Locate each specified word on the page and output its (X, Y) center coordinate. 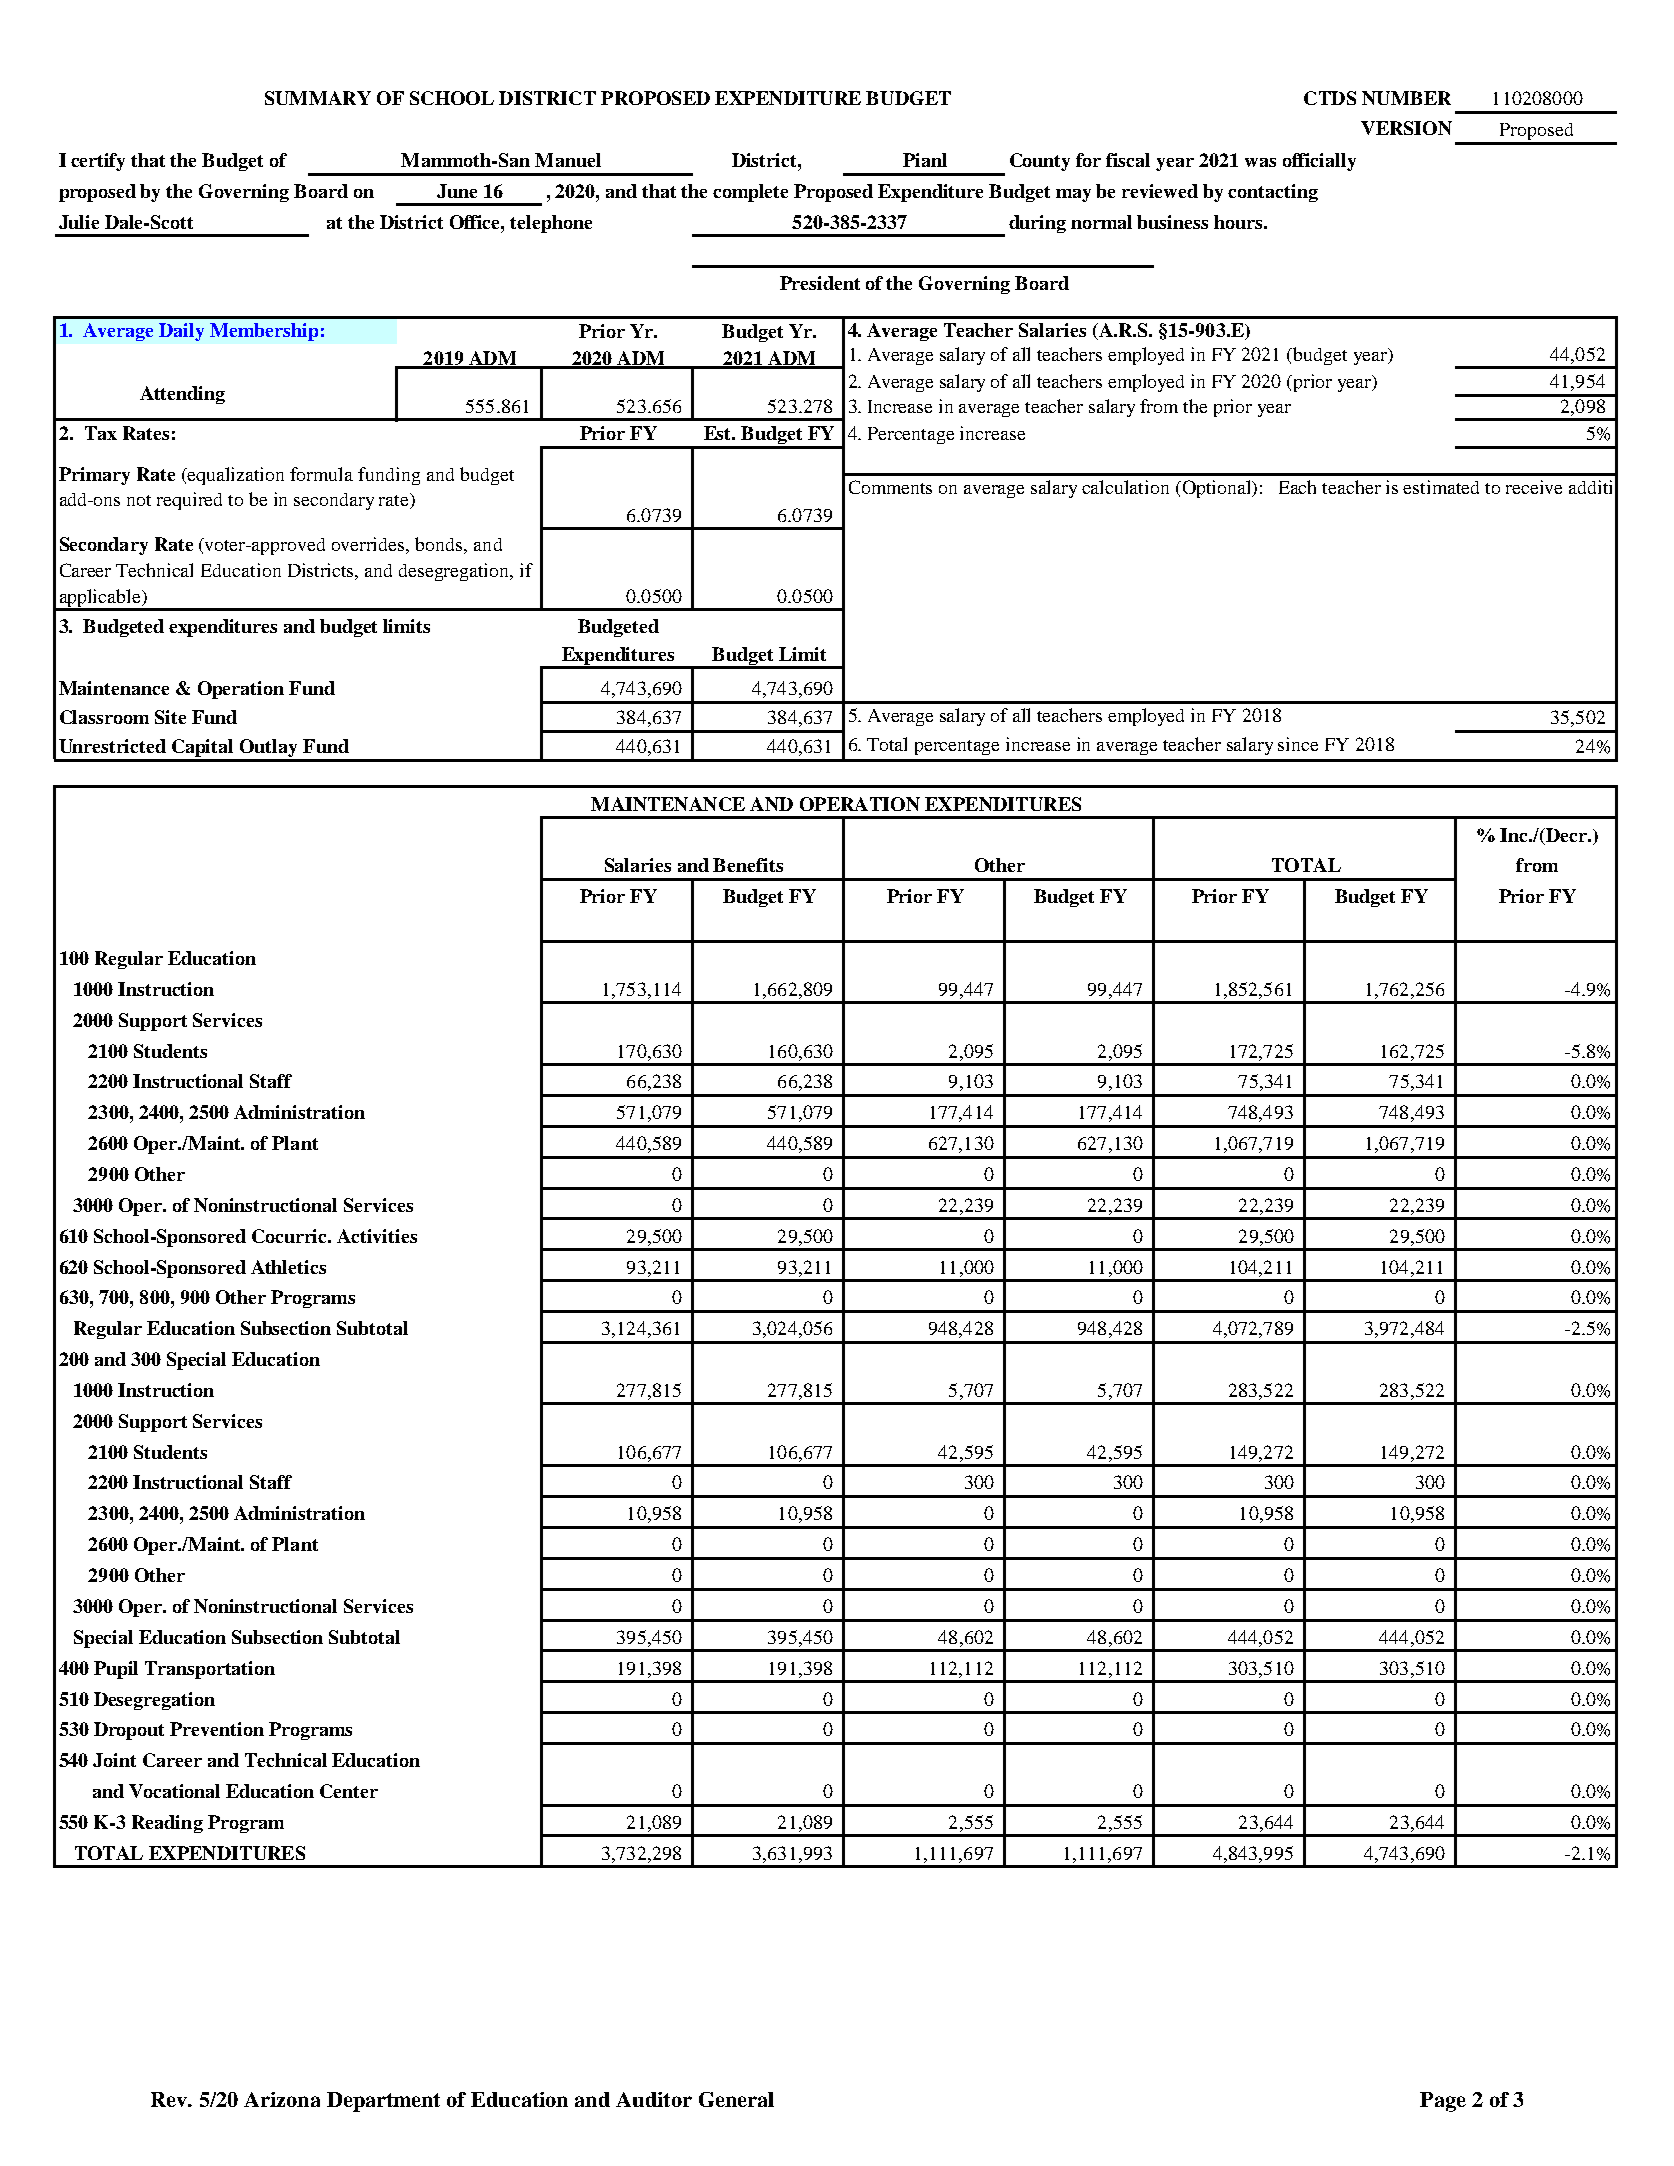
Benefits (748, 865)
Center (349, 1791)
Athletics (288, 1267)
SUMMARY (318, 98)
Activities (377, 1236)
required (189, 501)
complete (750, 193)
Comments (890, 487)
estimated (1441, 487)
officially (1319, 162)
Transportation (210, 1670)
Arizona (282, 2099)
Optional (1217, 489)
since (1298, 744)
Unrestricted (112, 746)
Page (1443, 2102)
